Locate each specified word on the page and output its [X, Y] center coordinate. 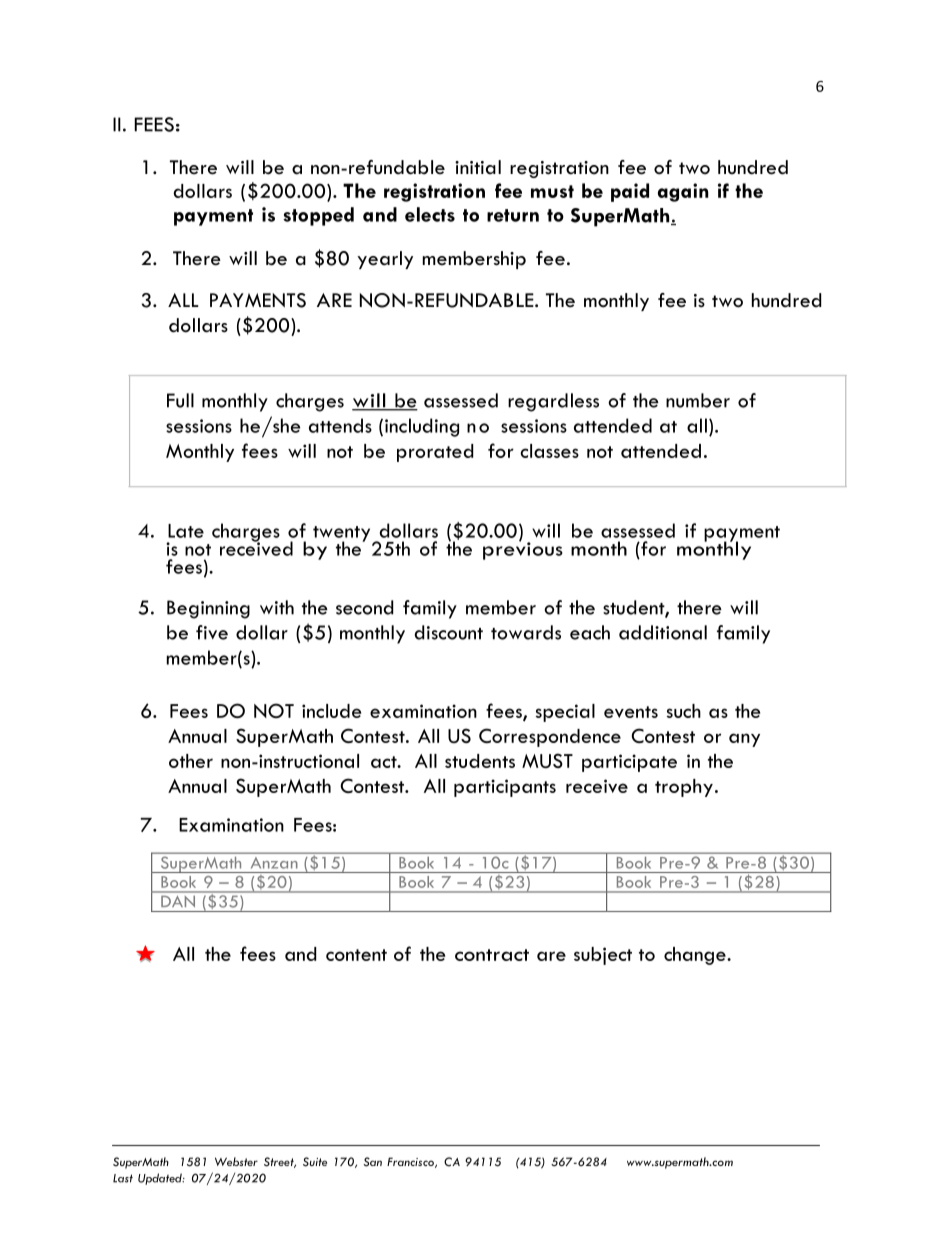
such [684, 711]
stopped [318, 216]
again [683, 192]
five [212, 632]
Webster [236, 1161]
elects [430, 214]
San [373, 1162]
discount [448, 632]
